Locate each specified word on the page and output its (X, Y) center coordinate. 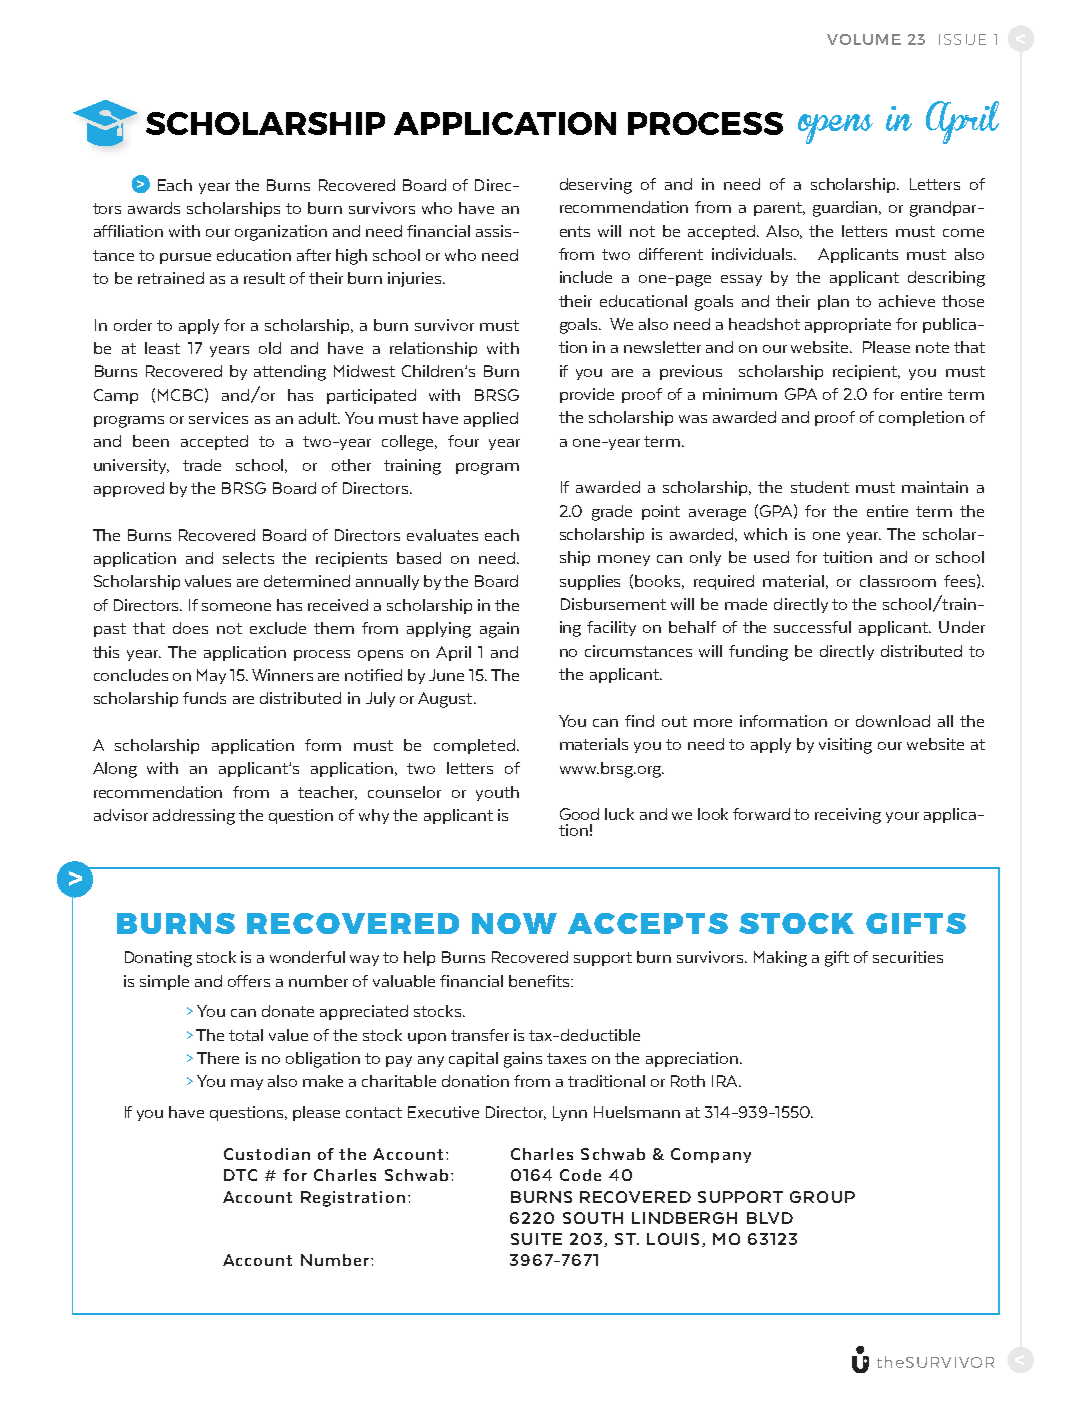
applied (491, 419)
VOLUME (864, 39)
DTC (240, 1175)
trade (202, 465)
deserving (596, 186)
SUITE (536, 1239)
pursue (185, 258)
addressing (194, 817)
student (820, 487)
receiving (848, 816)
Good (579, 814)
